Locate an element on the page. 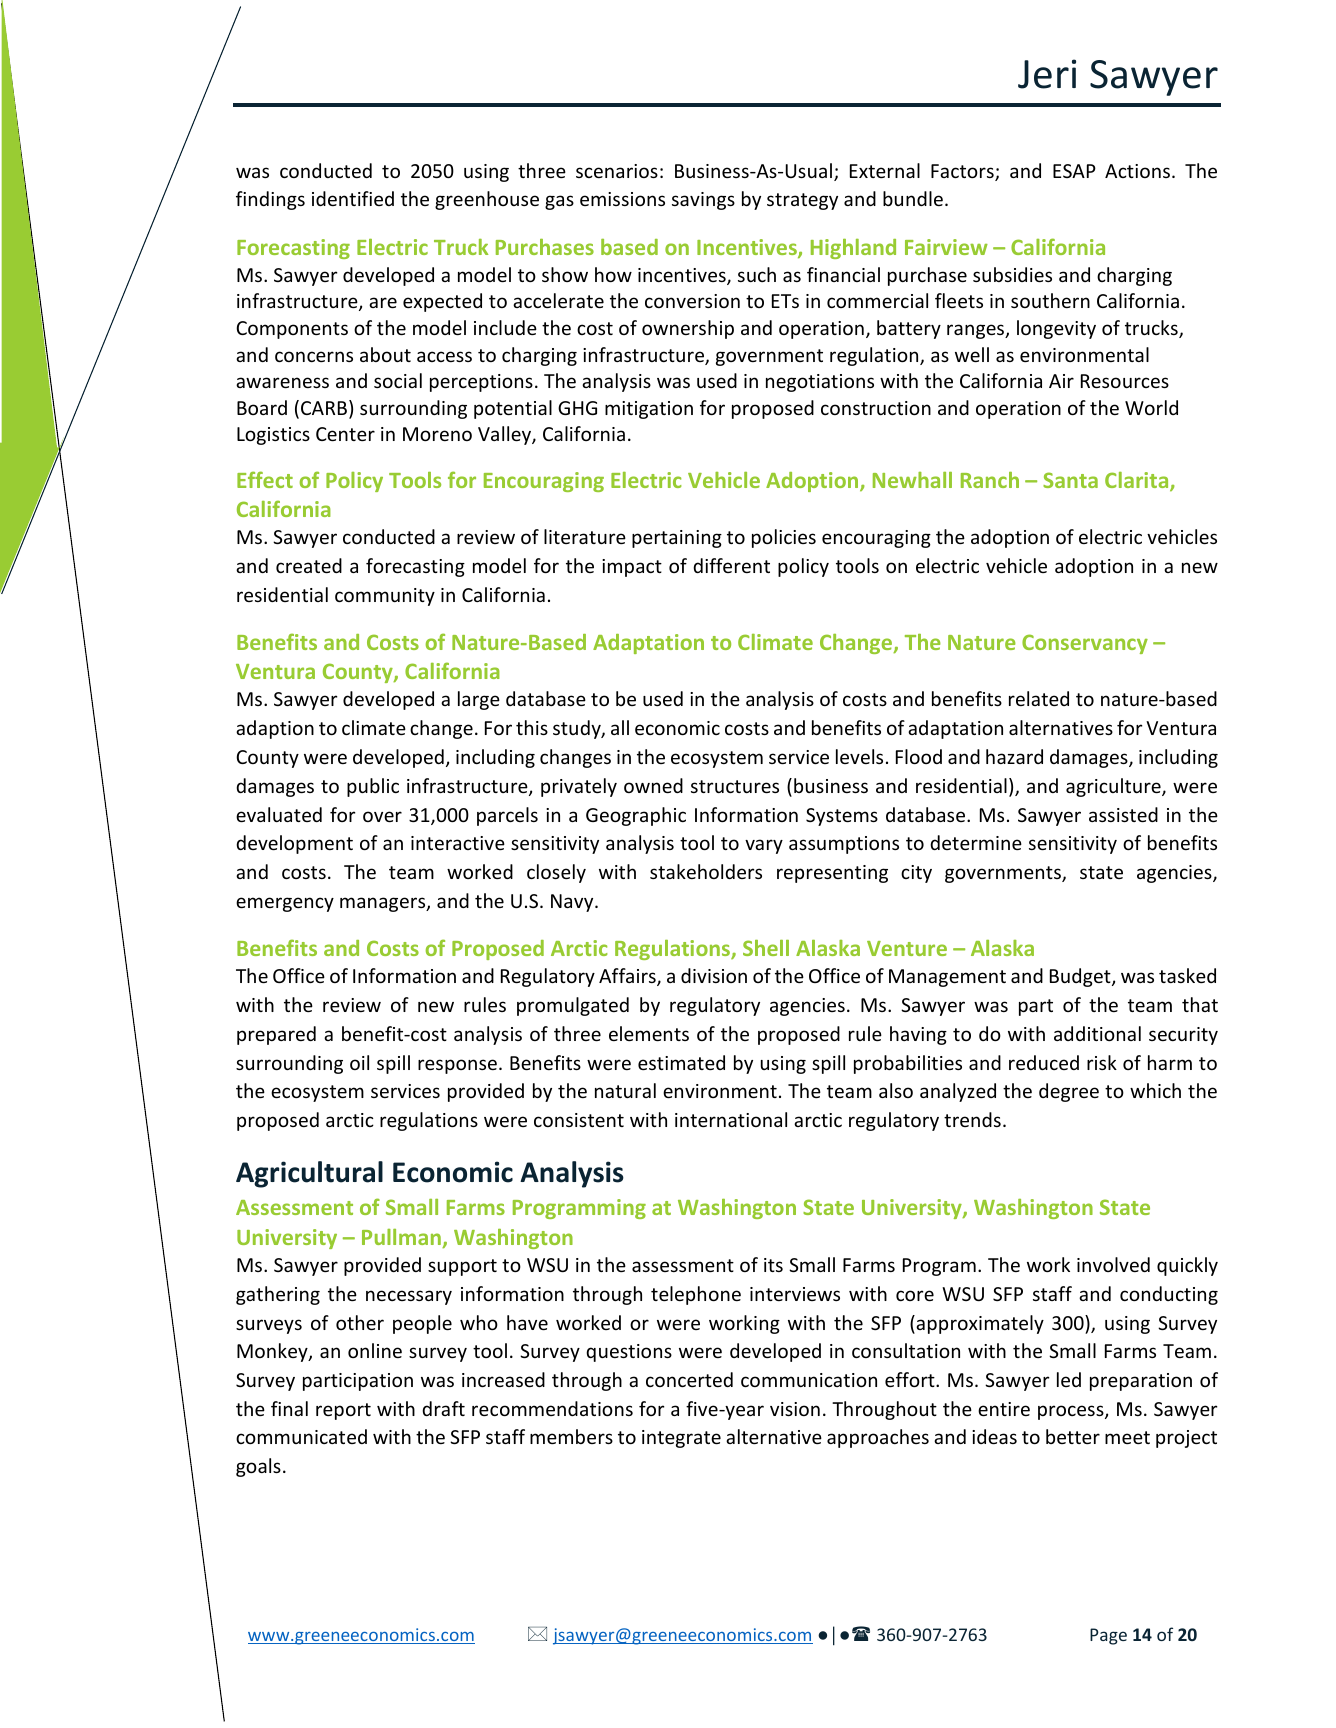  different is located at coordinates (731, 565).
